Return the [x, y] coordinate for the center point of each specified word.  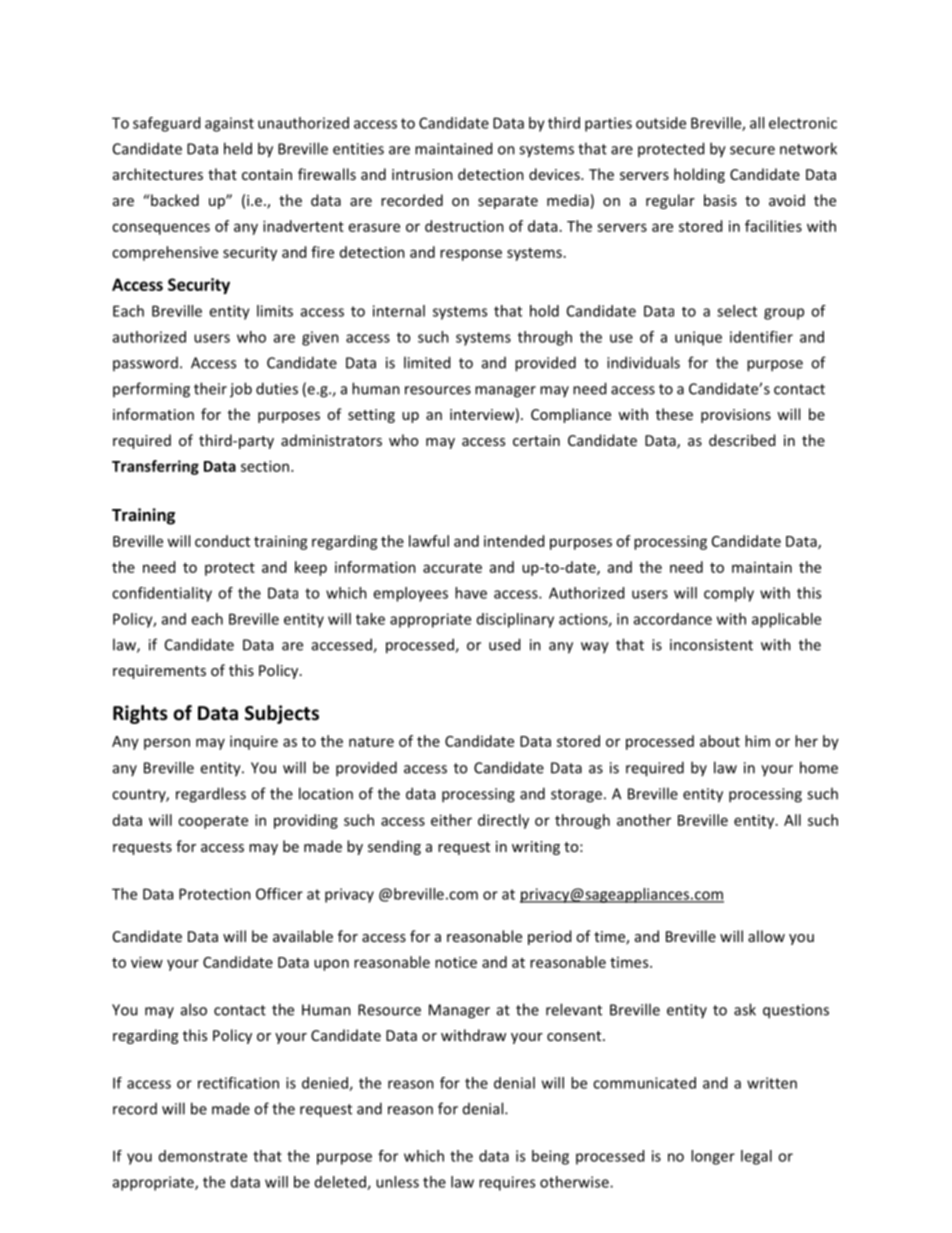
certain [536, 440]
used [504, 644]
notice [456, 962]
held [238, 148]
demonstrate [203, 1156]
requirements [159, 672]
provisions [736, 416]
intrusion [422, 174]
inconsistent [711, 645]
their [210, 388]
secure [752, 150]
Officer [279, 894]
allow [766, 936]
